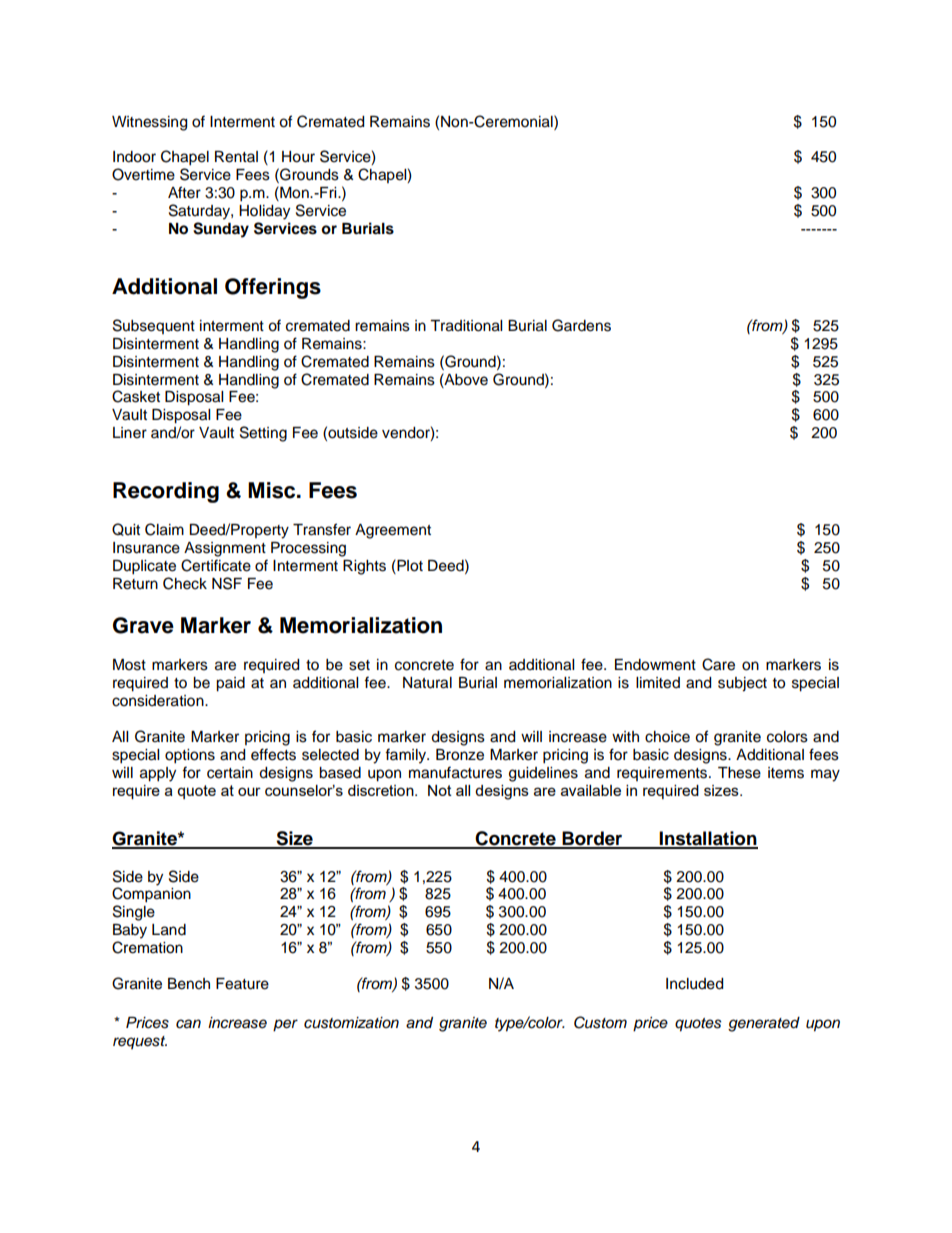  Describe the element at coordinates (742, 684) in the page. I see `subject` at that location.
